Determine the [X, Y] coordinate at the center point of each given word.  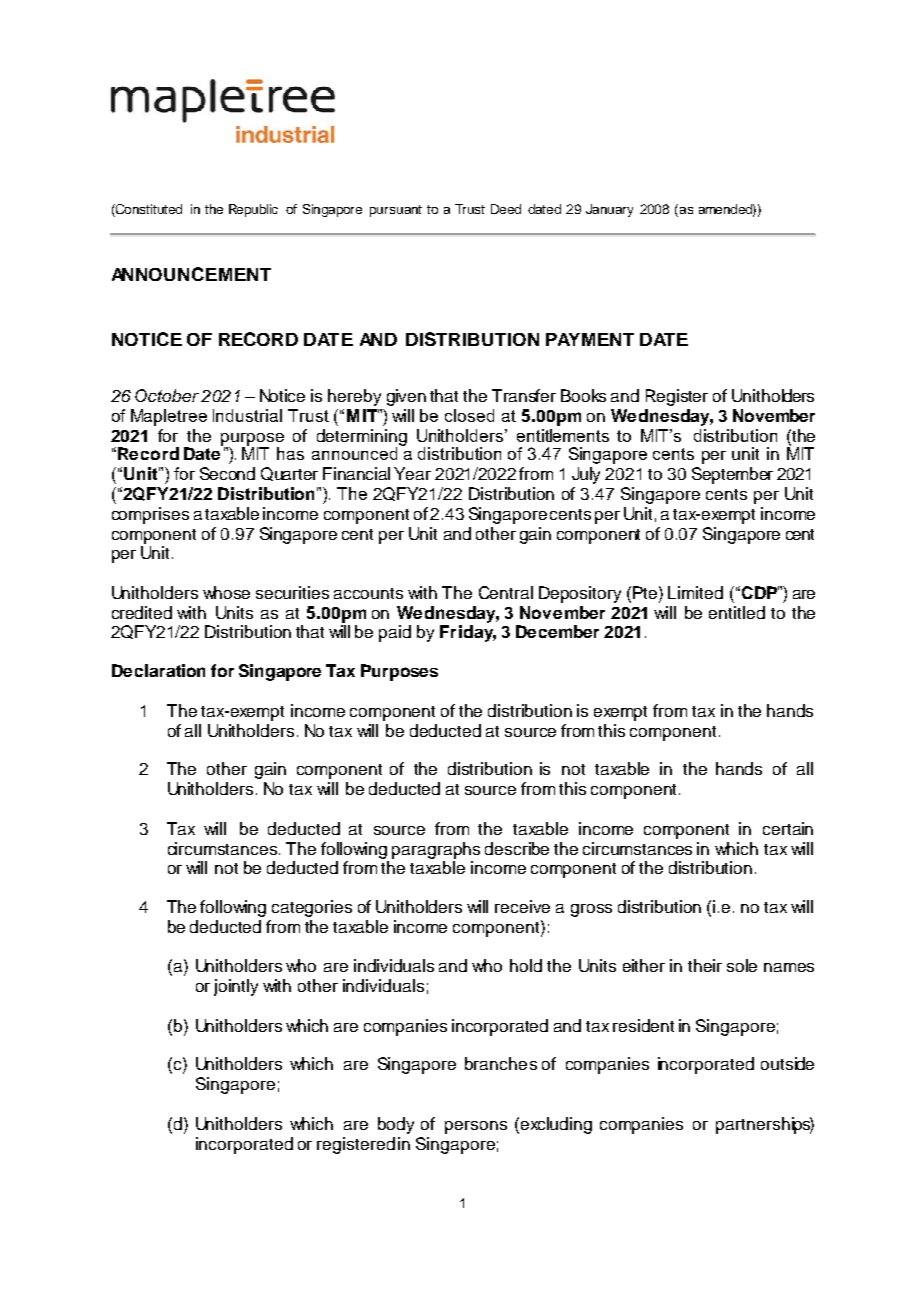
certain [788, 828]
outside [787, 1063]
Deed [506, 209]
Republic [253, 210]
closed [469, 415]
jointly [236, 987]
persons [476, 1127]
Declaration [158, 670]
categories [312, 908]
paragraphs [436, 850]
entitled [737, 612]
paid [395, 633]
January [609, 210]
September [732, 475]
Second [227, 473]
